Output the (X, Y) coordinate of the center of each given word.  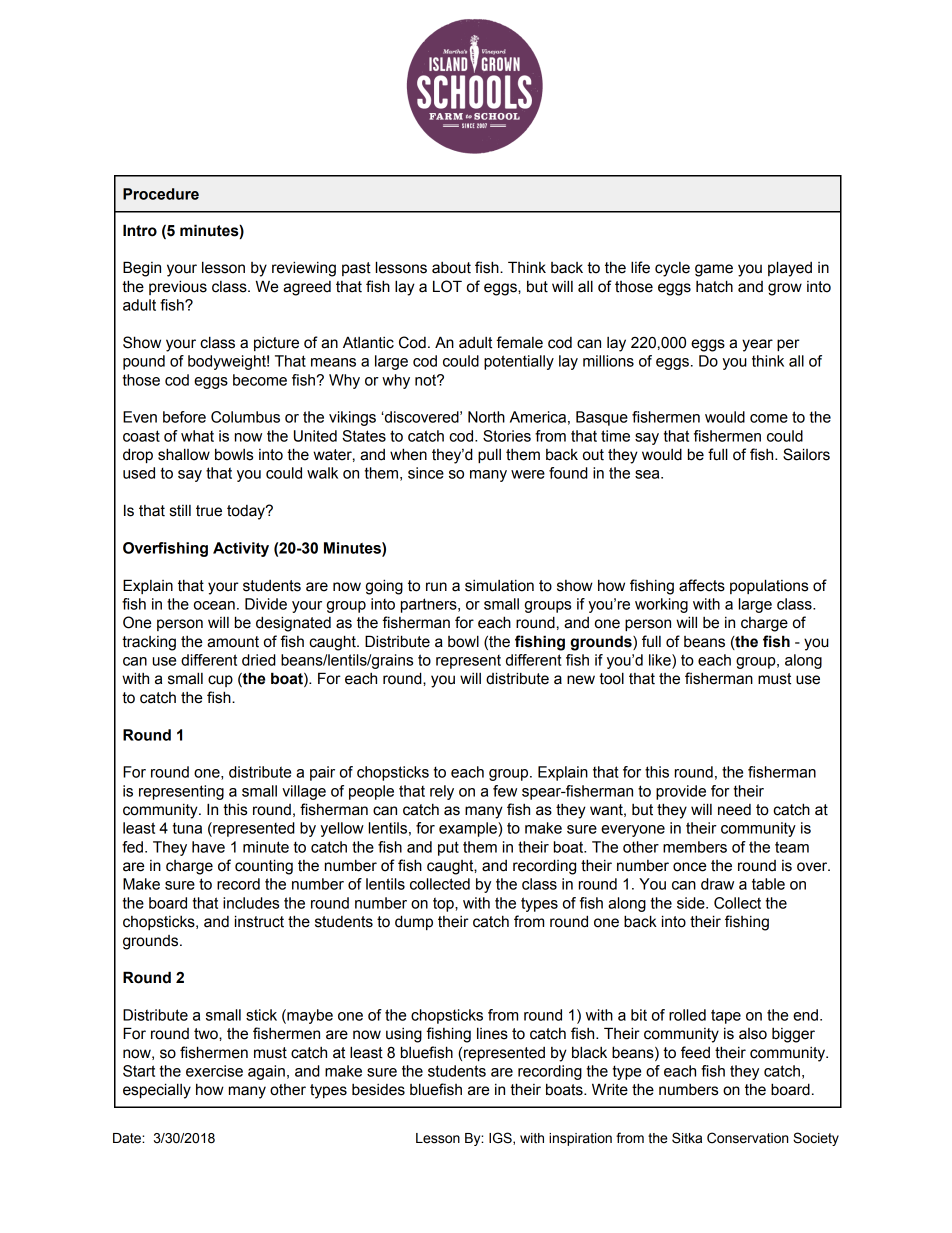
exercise (214, 1071)
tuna (187, 828)
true (209, 511)
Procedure (161, 194)
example (469, 829)
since (426, 473)
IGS (501, 1138)
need (734, 810)
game (714, 270)
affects (702, 585)
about (451, 268)
